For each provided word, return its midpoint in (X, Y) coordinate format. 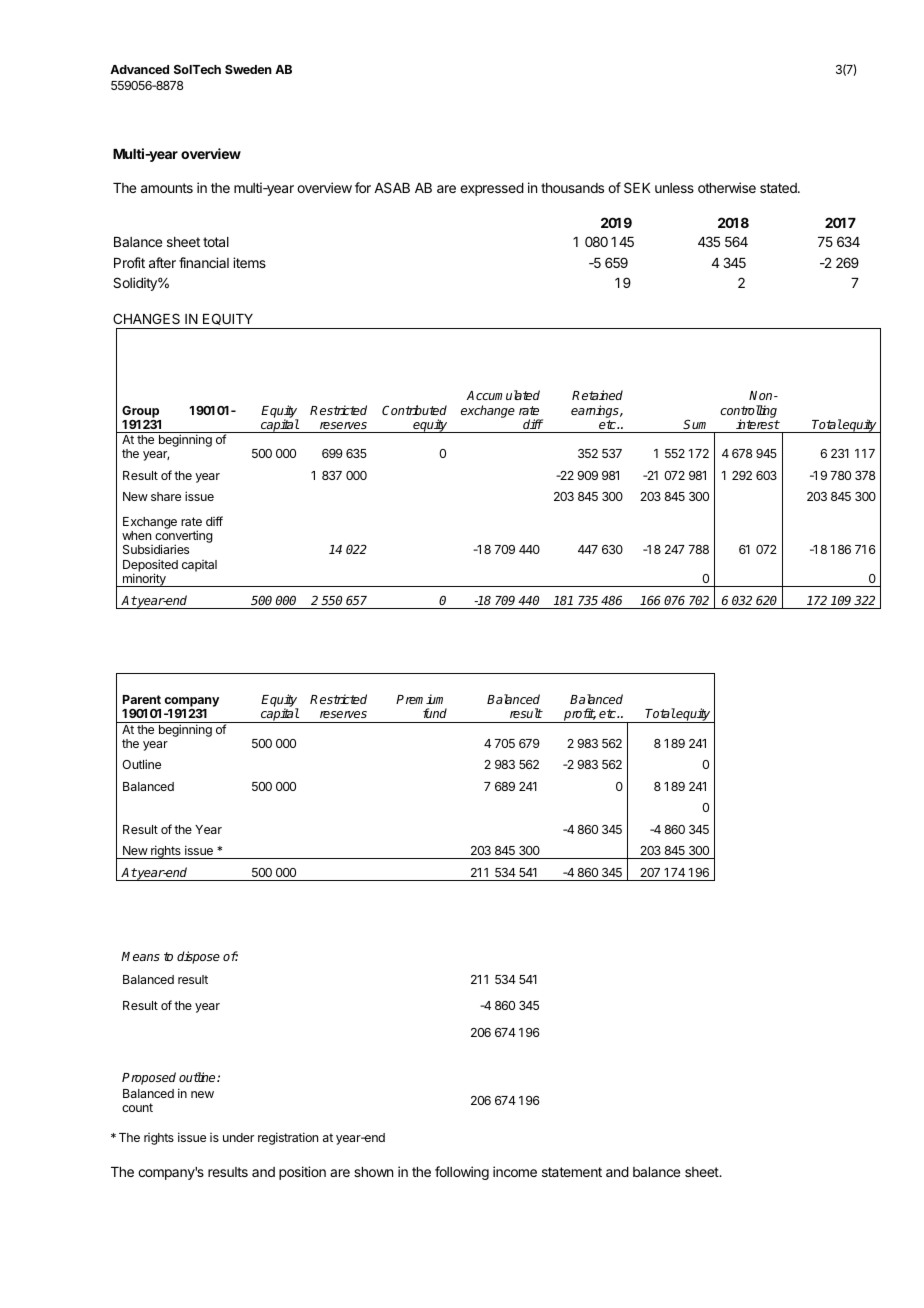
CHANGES (146, 318)
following (462, 1173)
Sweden (248, 69)
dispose (198, 957)
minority (144, 580)
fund (435, 713)
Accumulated (503, 395)
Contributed (414, 410)
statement (572, 1172)
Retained (597, 395)
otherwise (727, 187)
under (238, 1137)
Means (140, 956)
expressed (492, 189)
